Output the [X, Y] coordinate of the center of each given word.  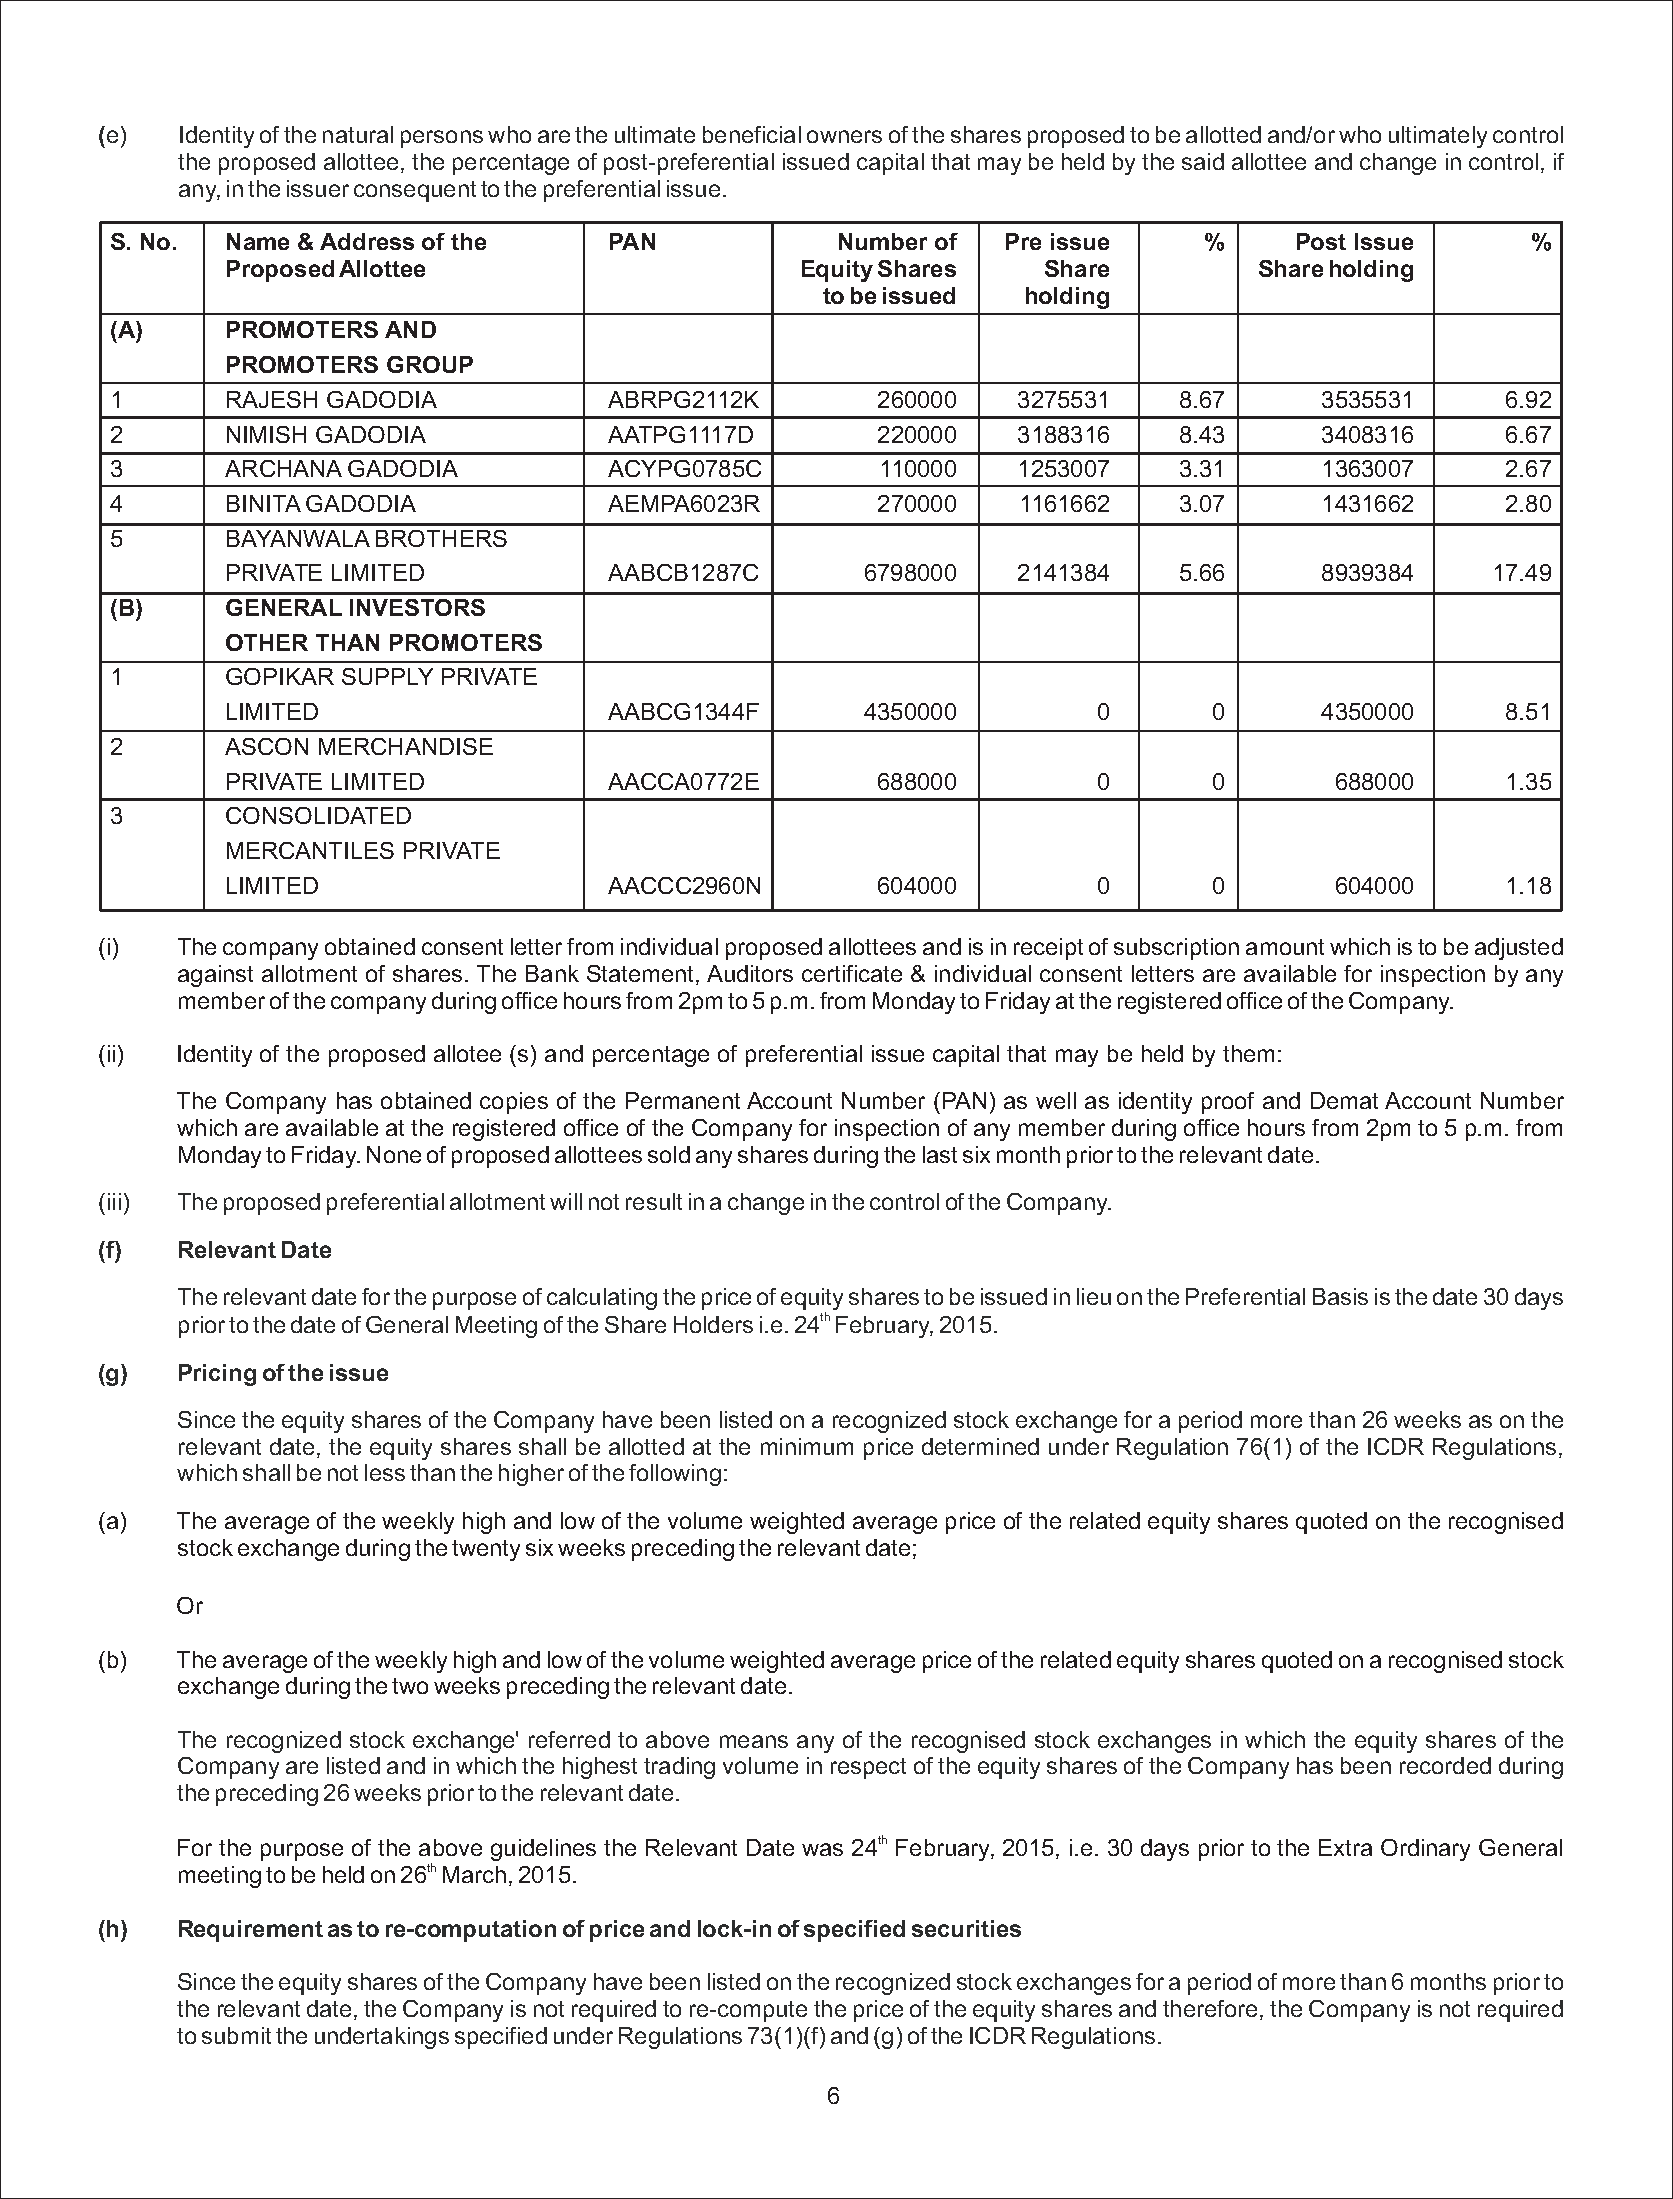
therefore [1210, 2008]
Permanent [683, 1100]
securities [966, 1928]
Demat [1344, 1100]
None [394, 1154]
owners [844, 136]
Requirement [251, 1931]
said [1203, 161]
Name [258, 241]
